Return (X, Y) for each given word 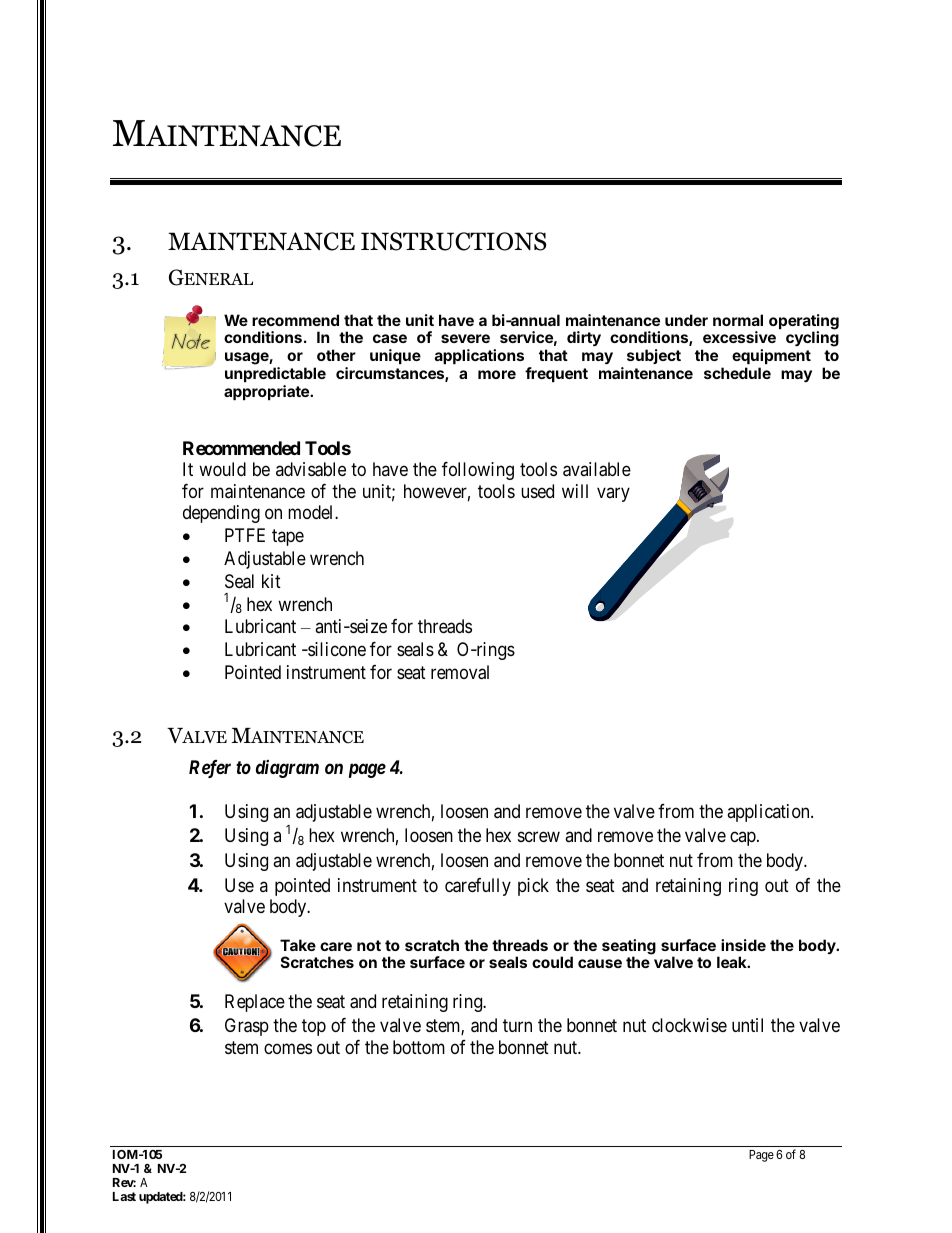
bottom (419, 1047)
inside (743, 945)
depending (221, 514)
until (747, 1025)
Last (124, 1196)
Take (298, 945)
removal (460, 672)
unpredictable (275, 374)
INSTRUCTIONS (453, 241)
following (478, 471)
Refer (210, 769)
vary (613, 494)
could (552, 962)
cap (744, 839)
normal (738, 320)
